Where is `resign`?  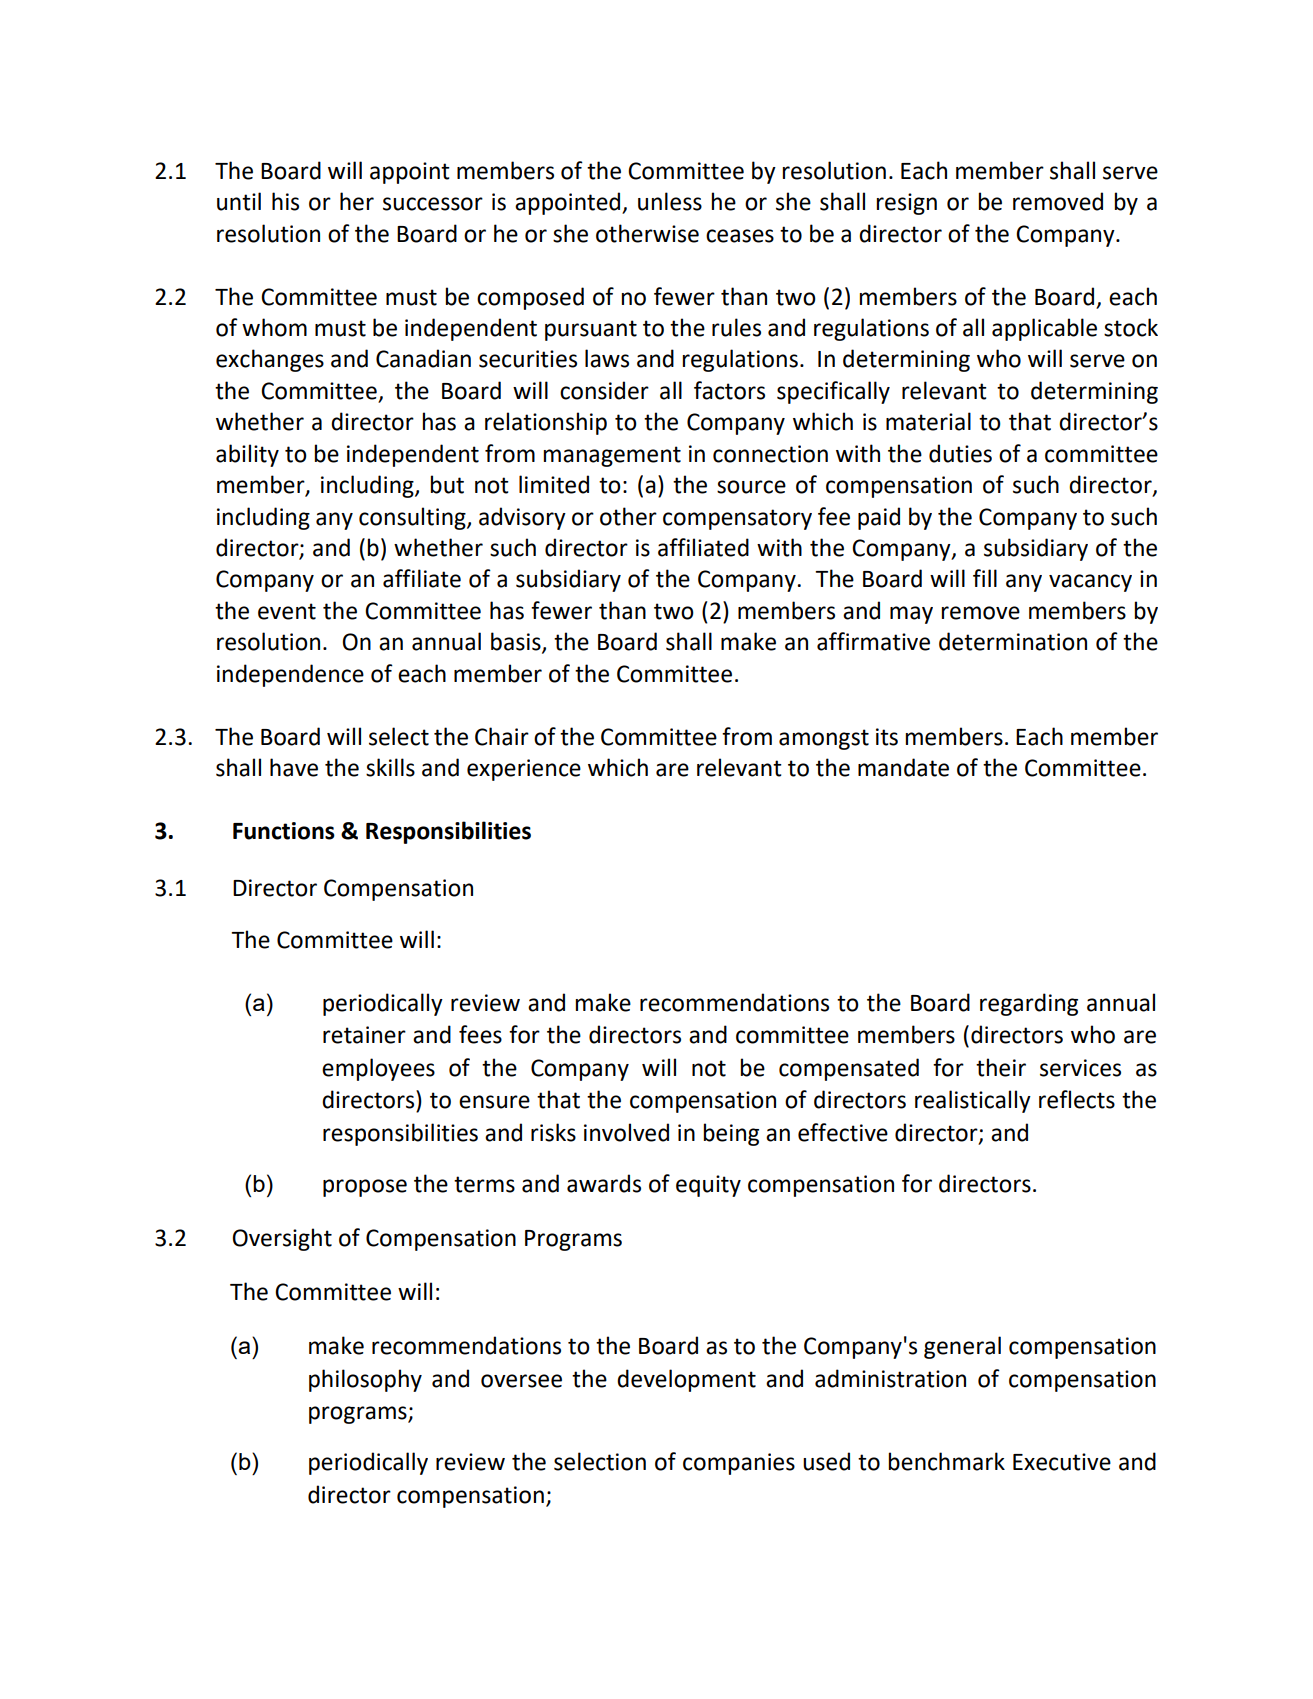
resign is located at coordinates (906, 204).
